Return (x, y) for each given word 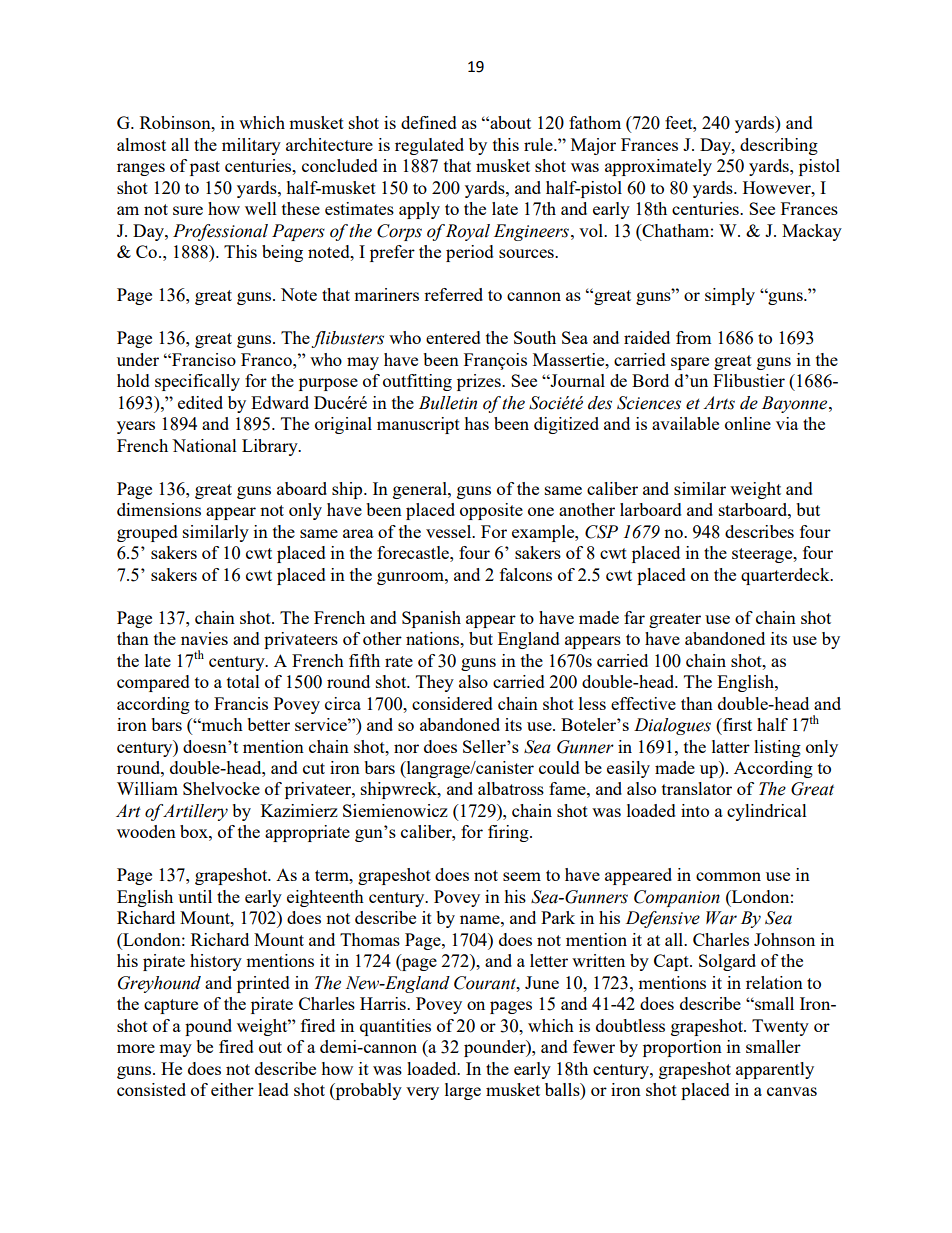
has (476, 423)
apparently (775, 1070)
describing (779, 146)
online (748, 423)
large (463, 1091)
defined (429, 122)
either (232, 1089)
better (268, 724)
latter (731, 746)
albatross (511, 788)
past (205, 168)
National (204, 445)
